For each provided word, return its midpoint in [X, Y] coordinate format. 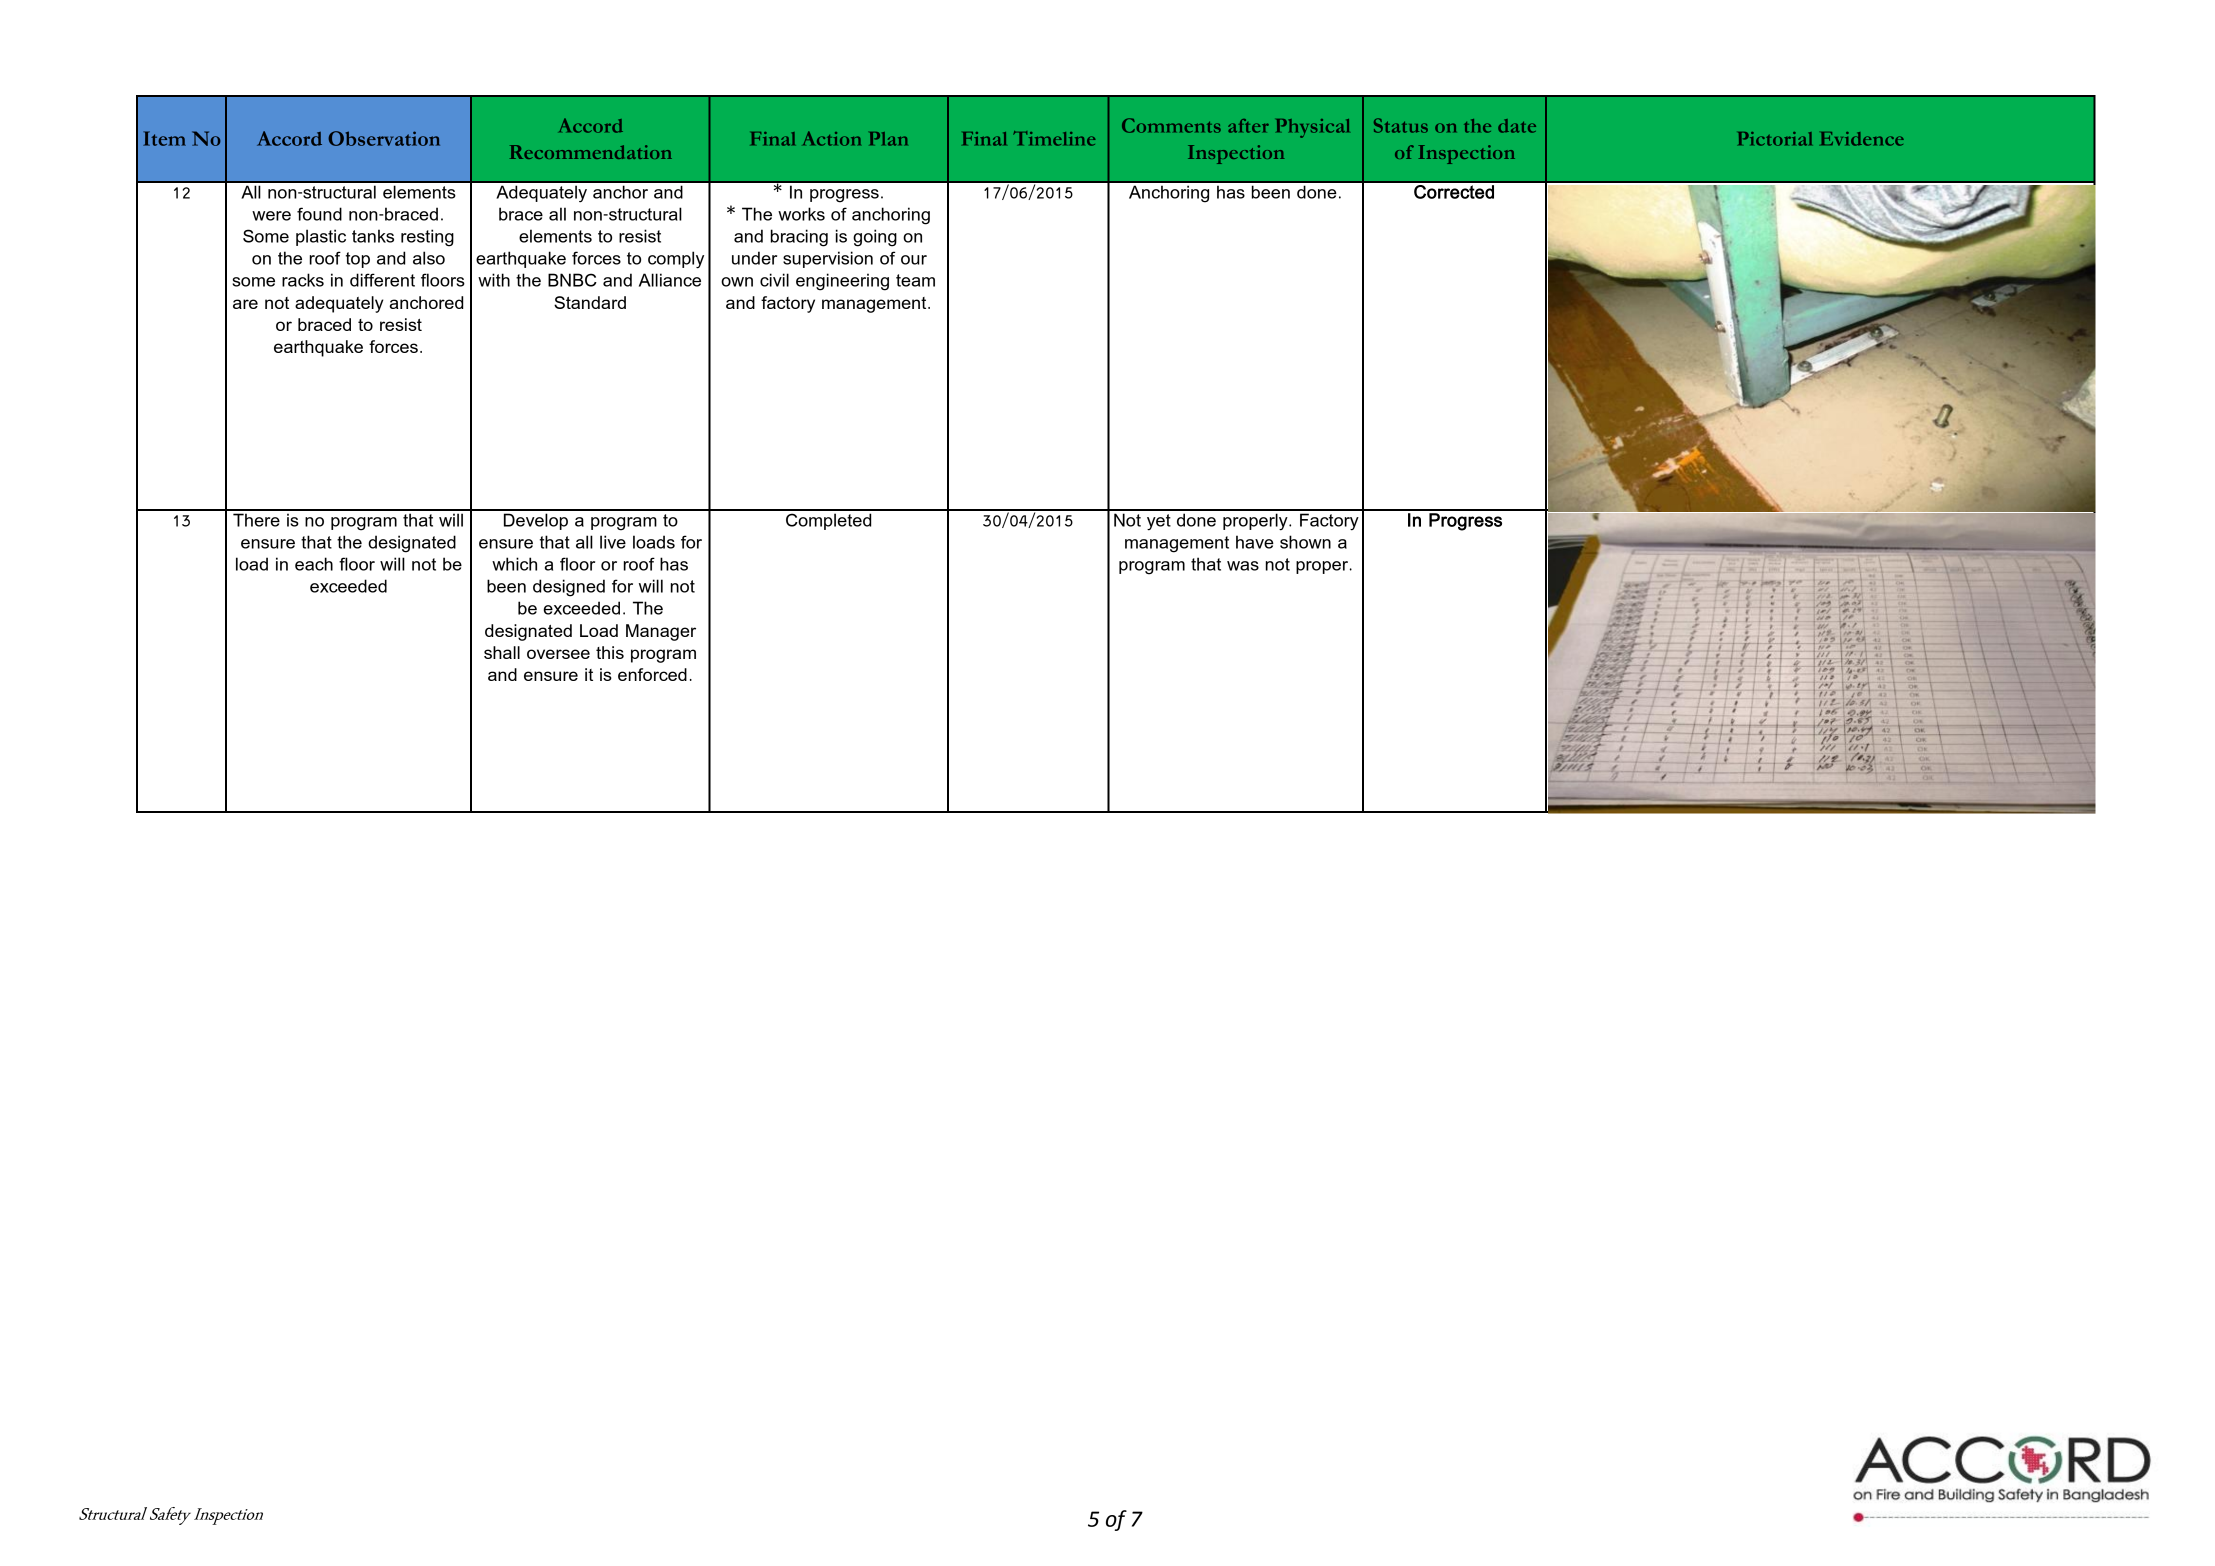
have [1255, 542]
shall [502, 652]
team [915, 280]
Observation [384, 138]
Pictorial [1775, 139]
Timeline [1054, 138]
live [613, 542]
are [245, 304]
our [914, 260]
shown [1305, 542]
